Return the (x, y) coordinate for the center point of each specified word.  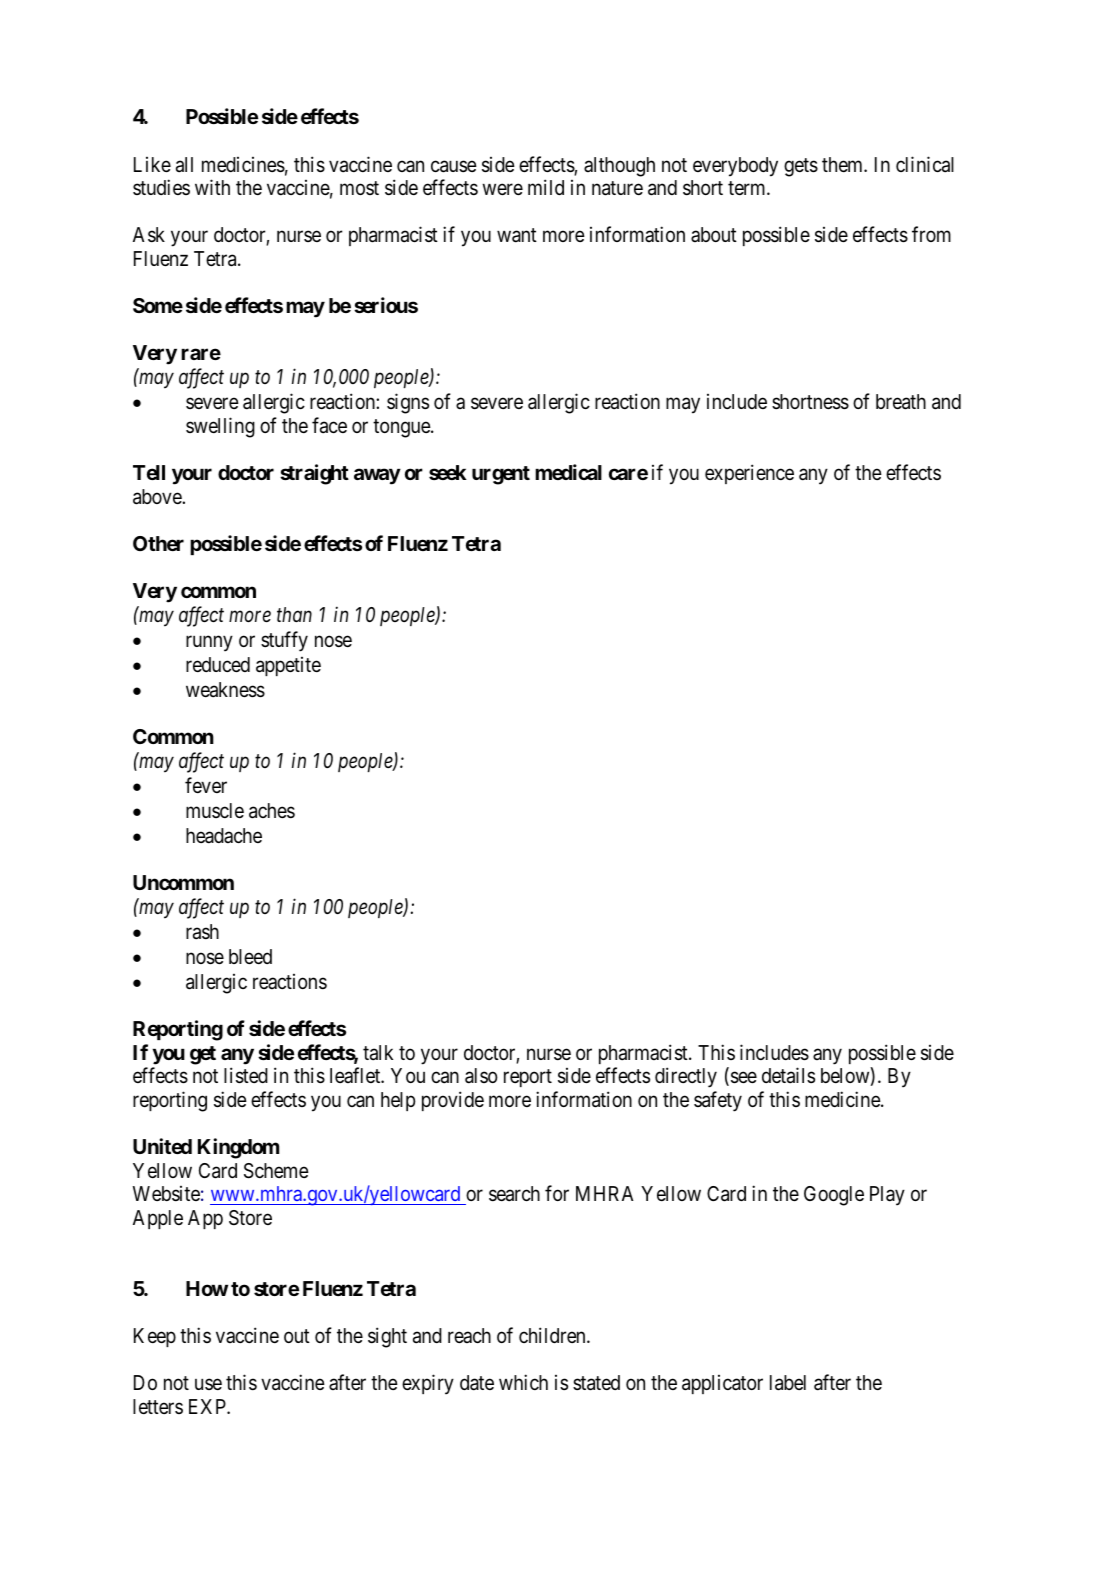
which (523, 1382)
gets (801, 167)
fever (206, 785)
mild (546, 187)
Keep (155, 1337)
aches (272, 811)
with (212, 187)
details (788, 1075)
